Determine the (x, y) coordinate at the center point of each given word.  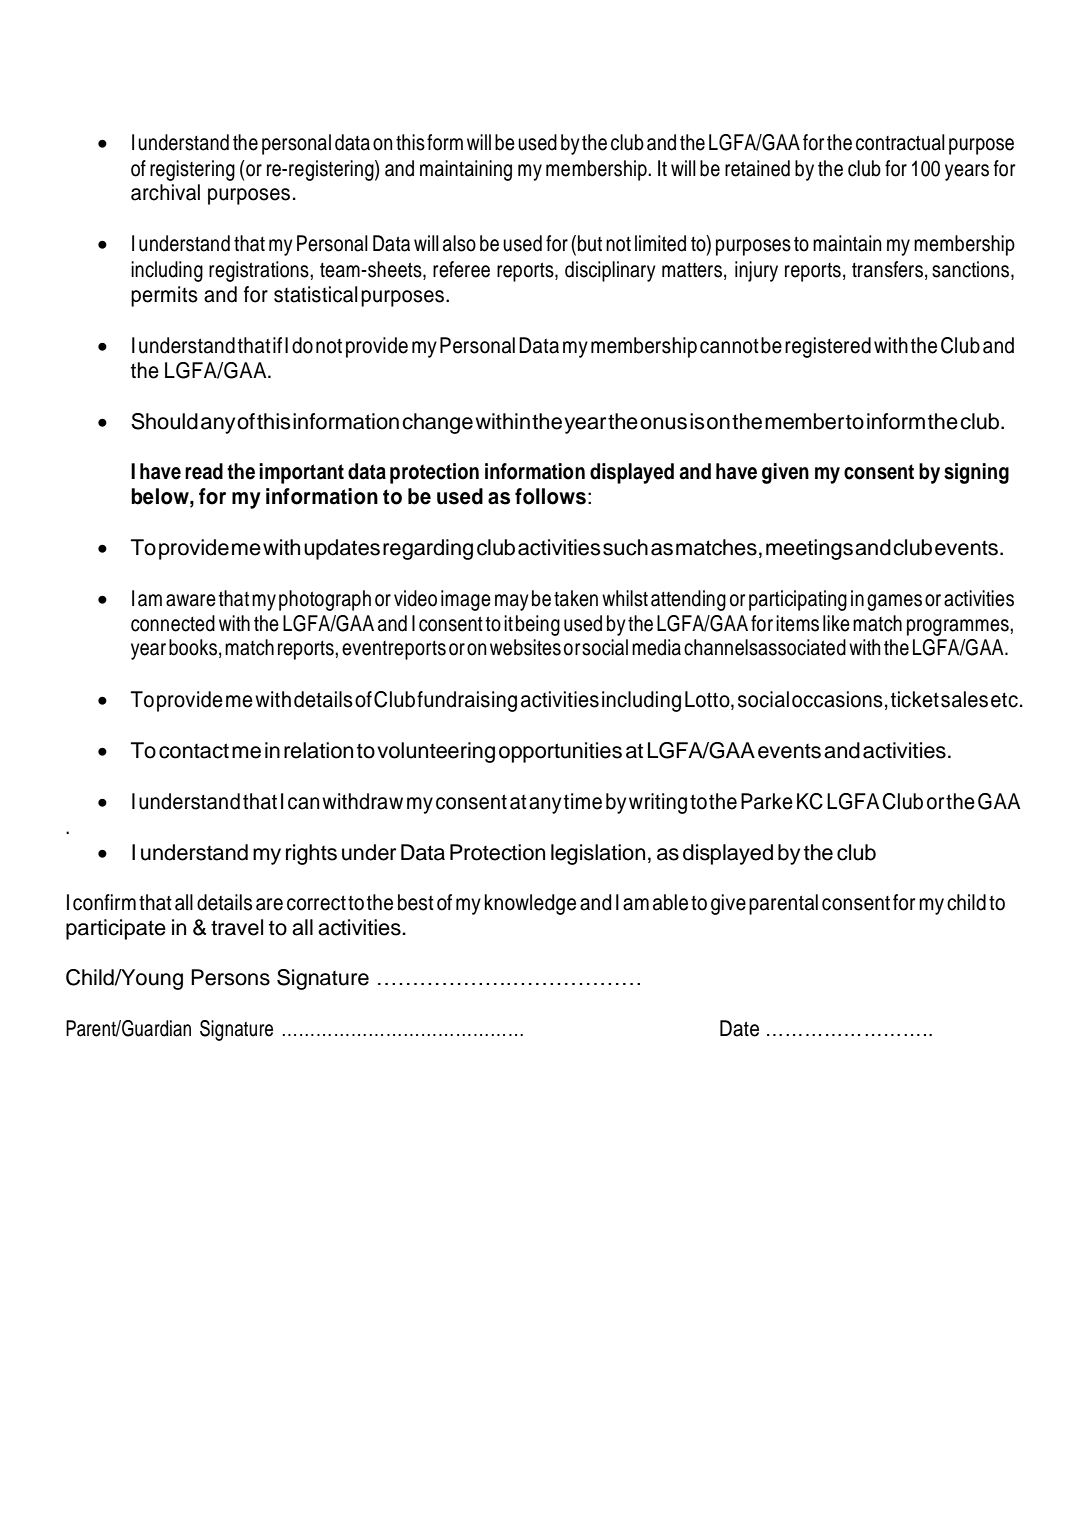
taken (576, 598)
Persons (230, 977)
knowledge (530, 904)
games (894, 602)
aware (191, 600)
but (590, 243)
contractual (900, 142)
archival (165, 192)
